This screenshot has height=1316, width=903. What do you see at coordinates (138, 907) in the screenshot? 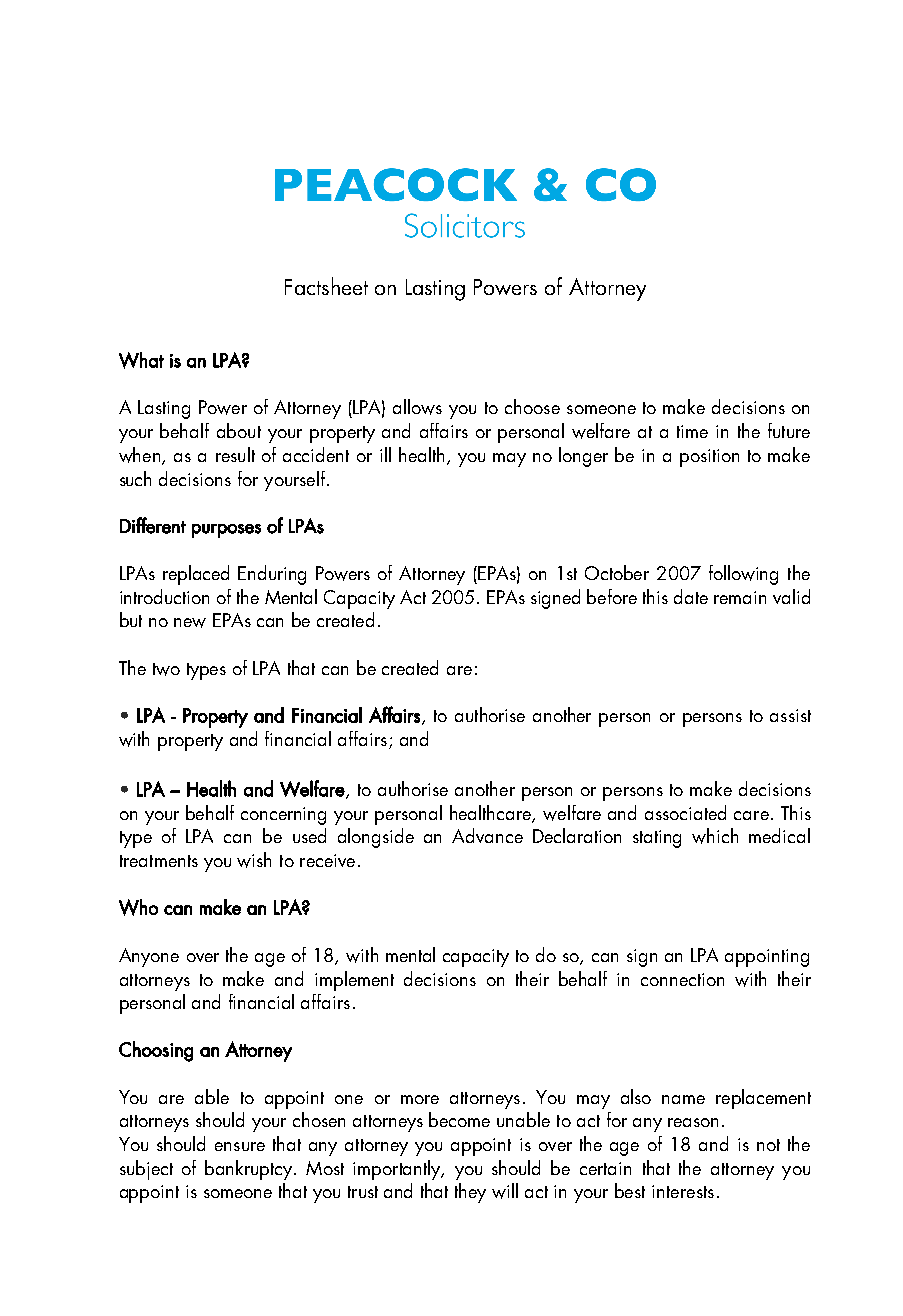
I see `Who` at bounding box center [138, 907].
